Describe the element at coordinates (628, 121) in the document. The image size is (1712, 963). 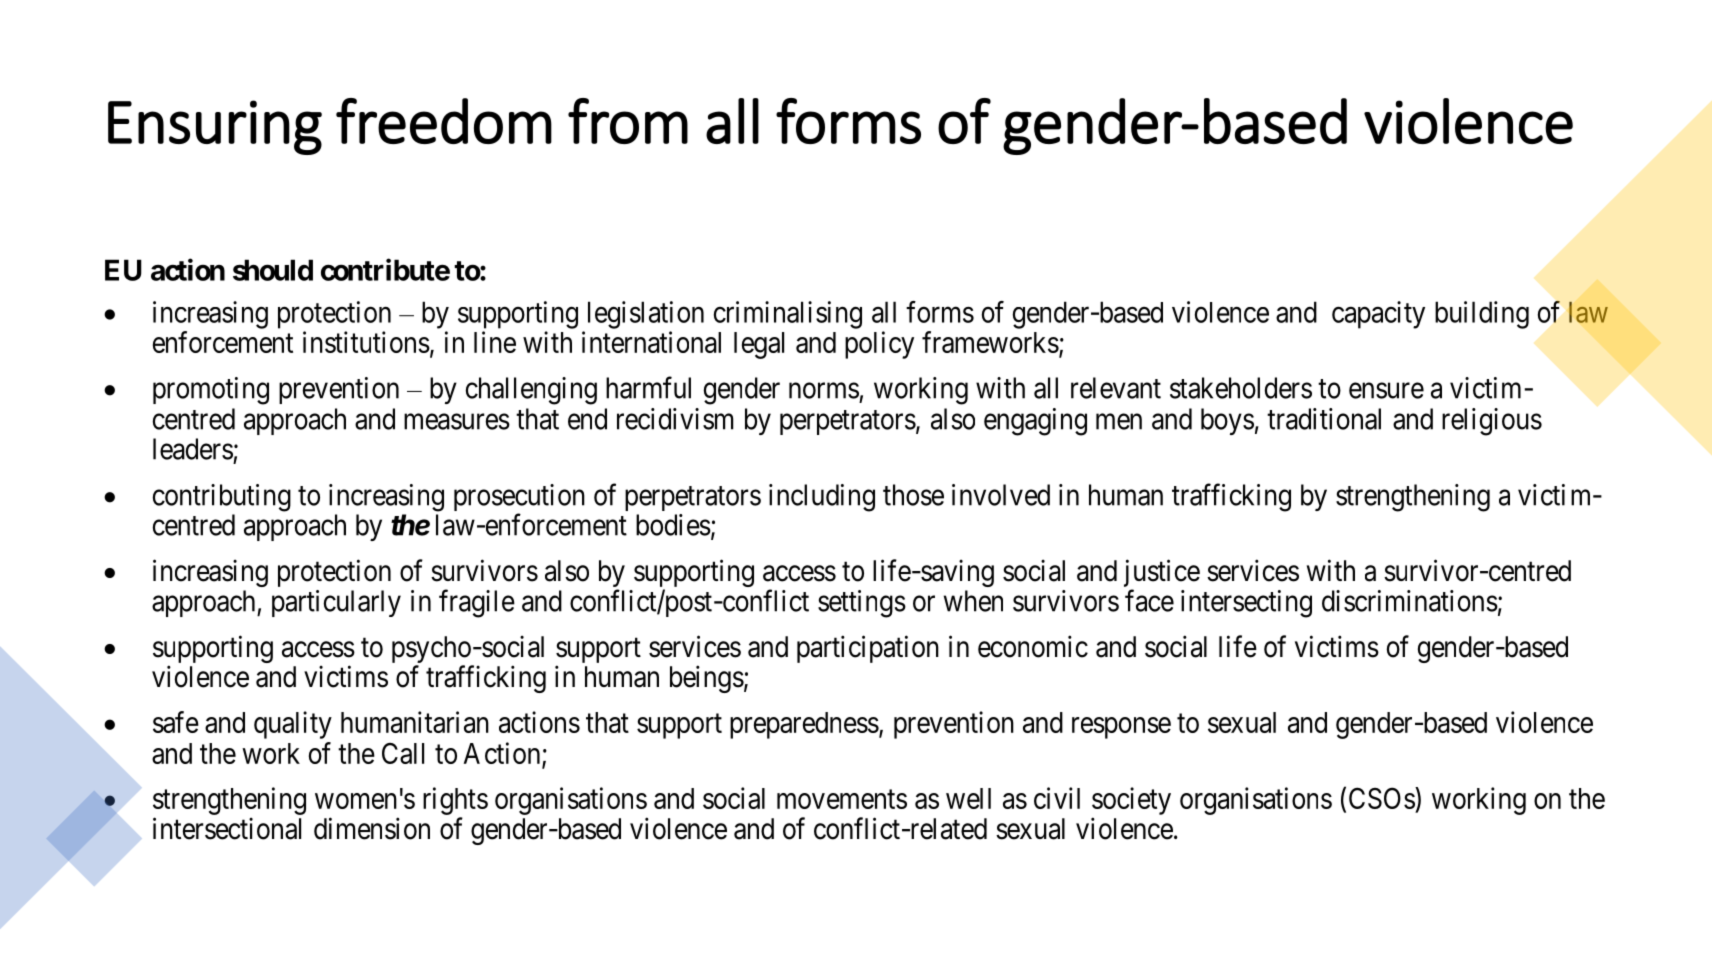
I see `from` at that location.
